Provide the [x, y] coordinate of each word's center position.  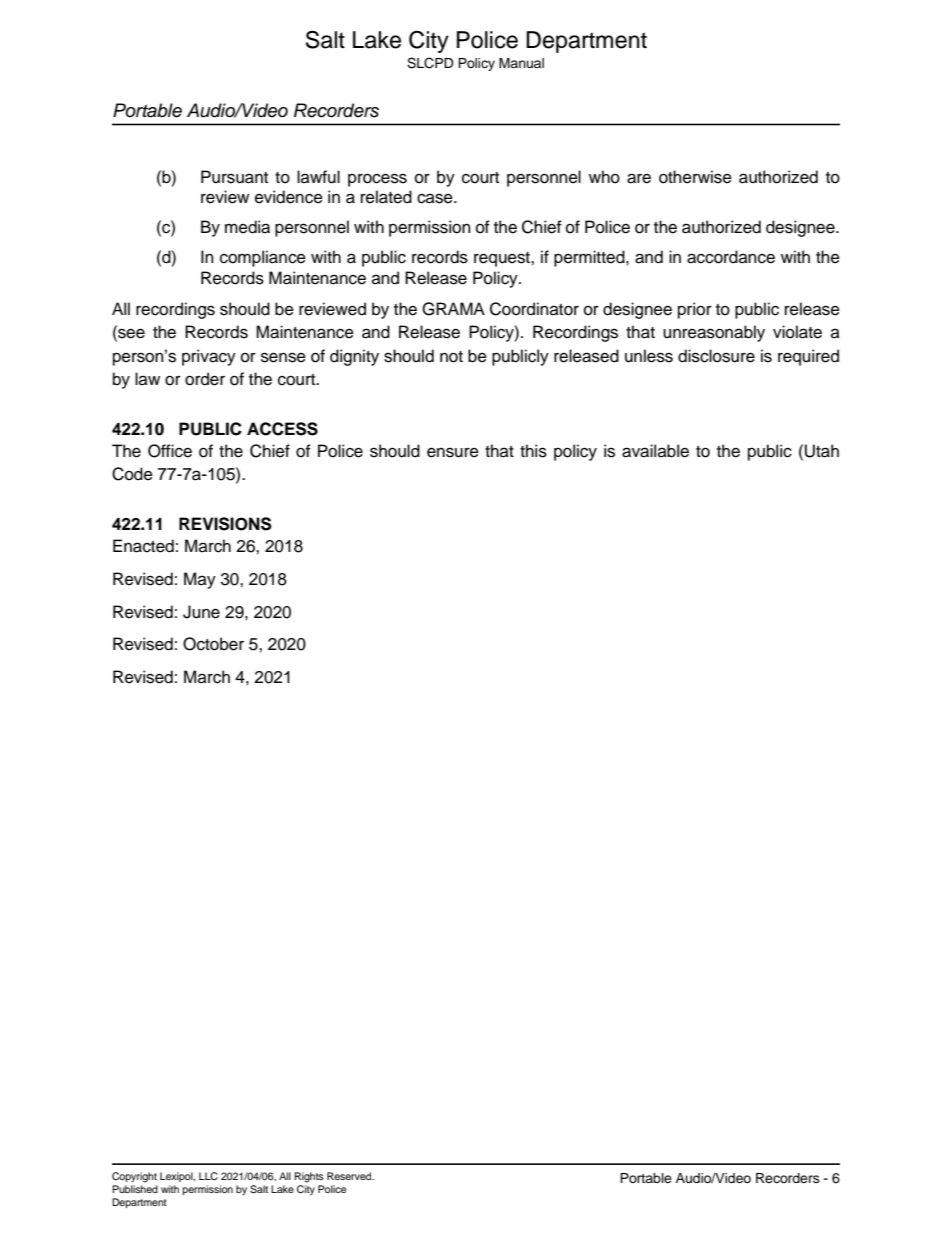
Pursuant [234, 177]
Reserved [350, 1176]
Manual [521, 63]
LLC [208, 1176]
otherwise [695, 177]
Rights [309, 1177]
